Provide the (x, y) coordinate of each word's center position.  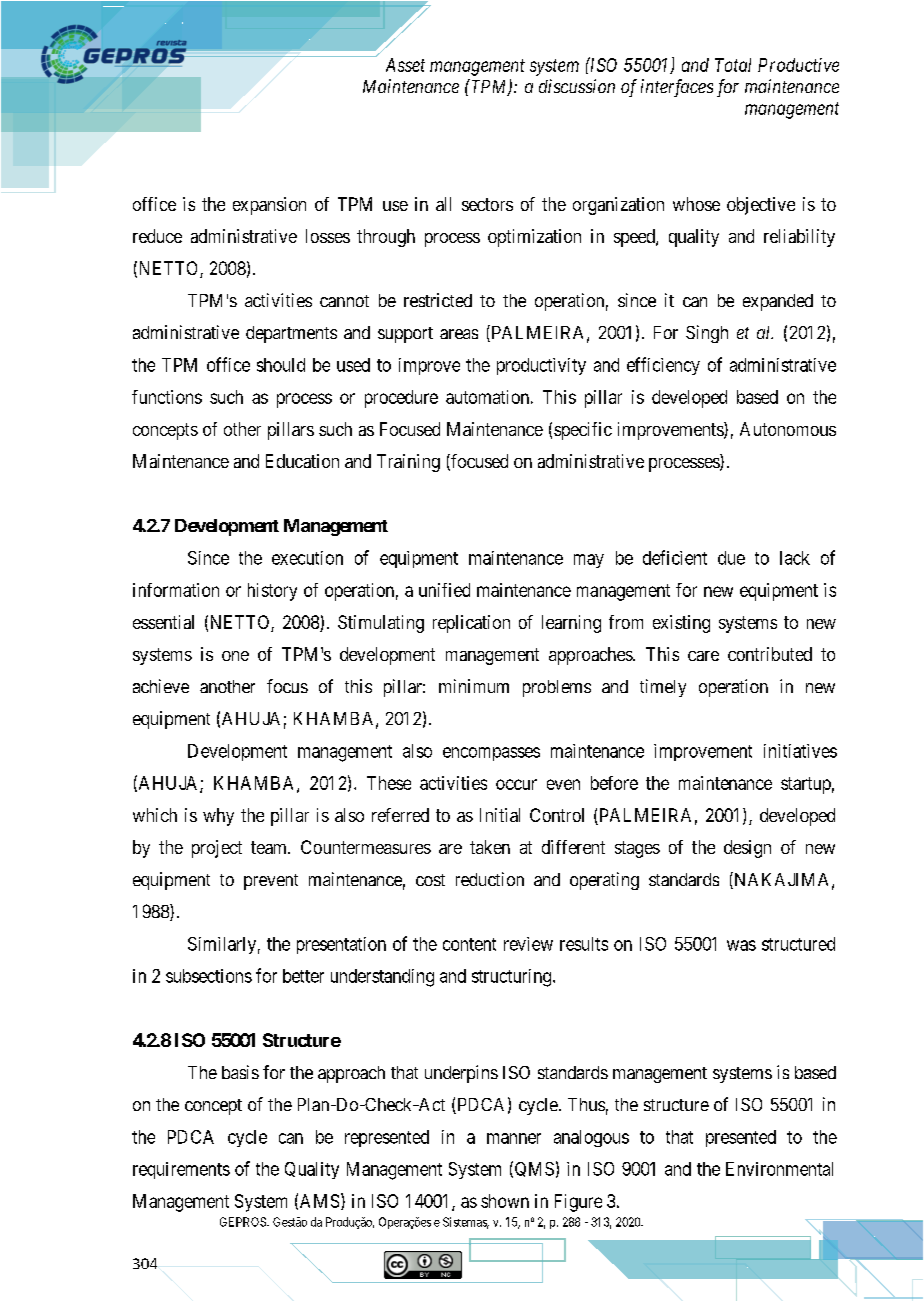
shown (505, 1201)
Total (733, 65)
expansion (269, 206)
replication (471, 624)
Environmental (779, 1169)
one (235, 656)
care (703, 656)
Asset (405, 65)
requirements (181, 1170)
